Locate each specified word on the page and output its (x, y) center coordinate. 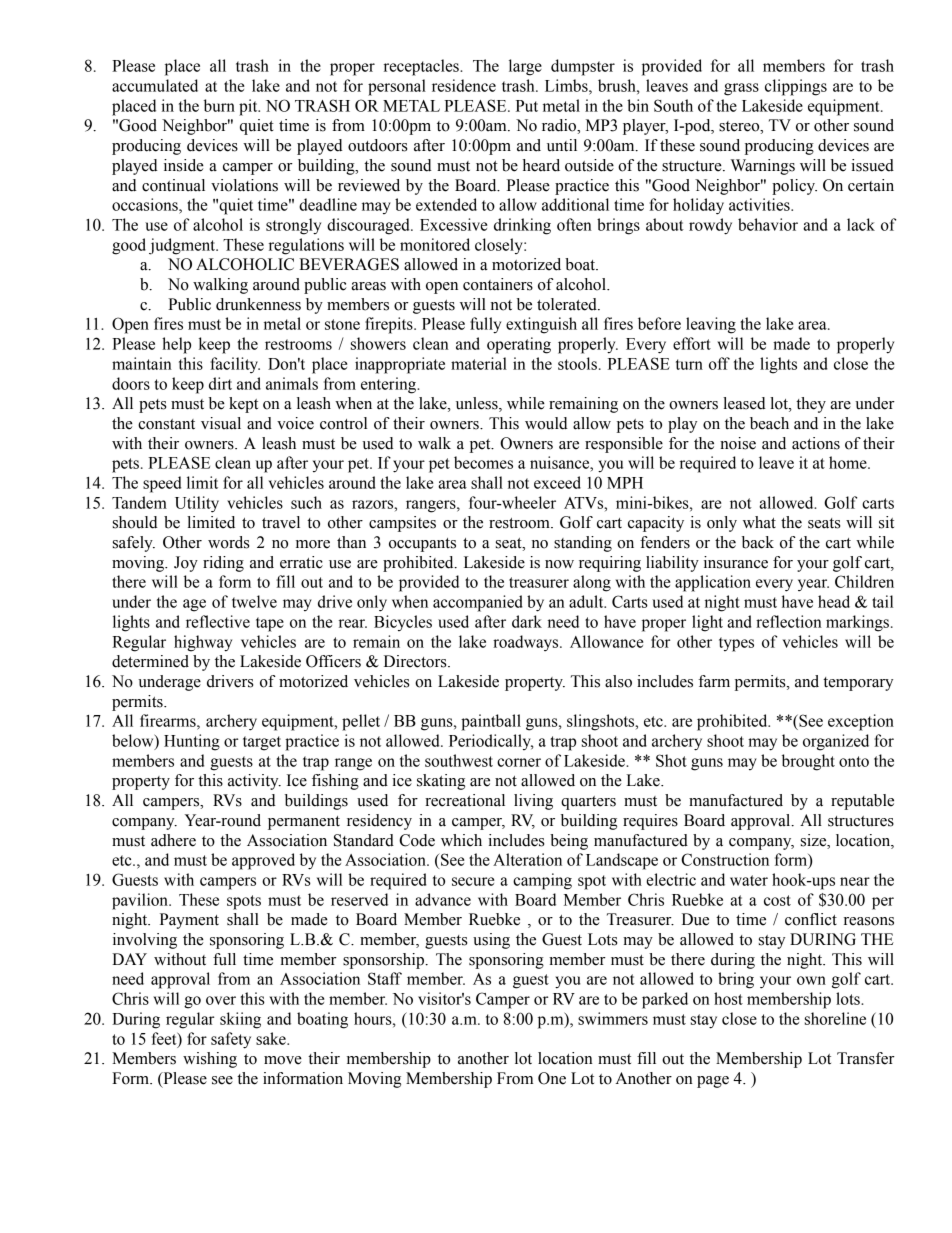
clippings (796, 87)
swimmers (613, 1018)
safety (231, 1040)
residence (464, 85)
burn (219, 105)
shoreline (835, 1018)
